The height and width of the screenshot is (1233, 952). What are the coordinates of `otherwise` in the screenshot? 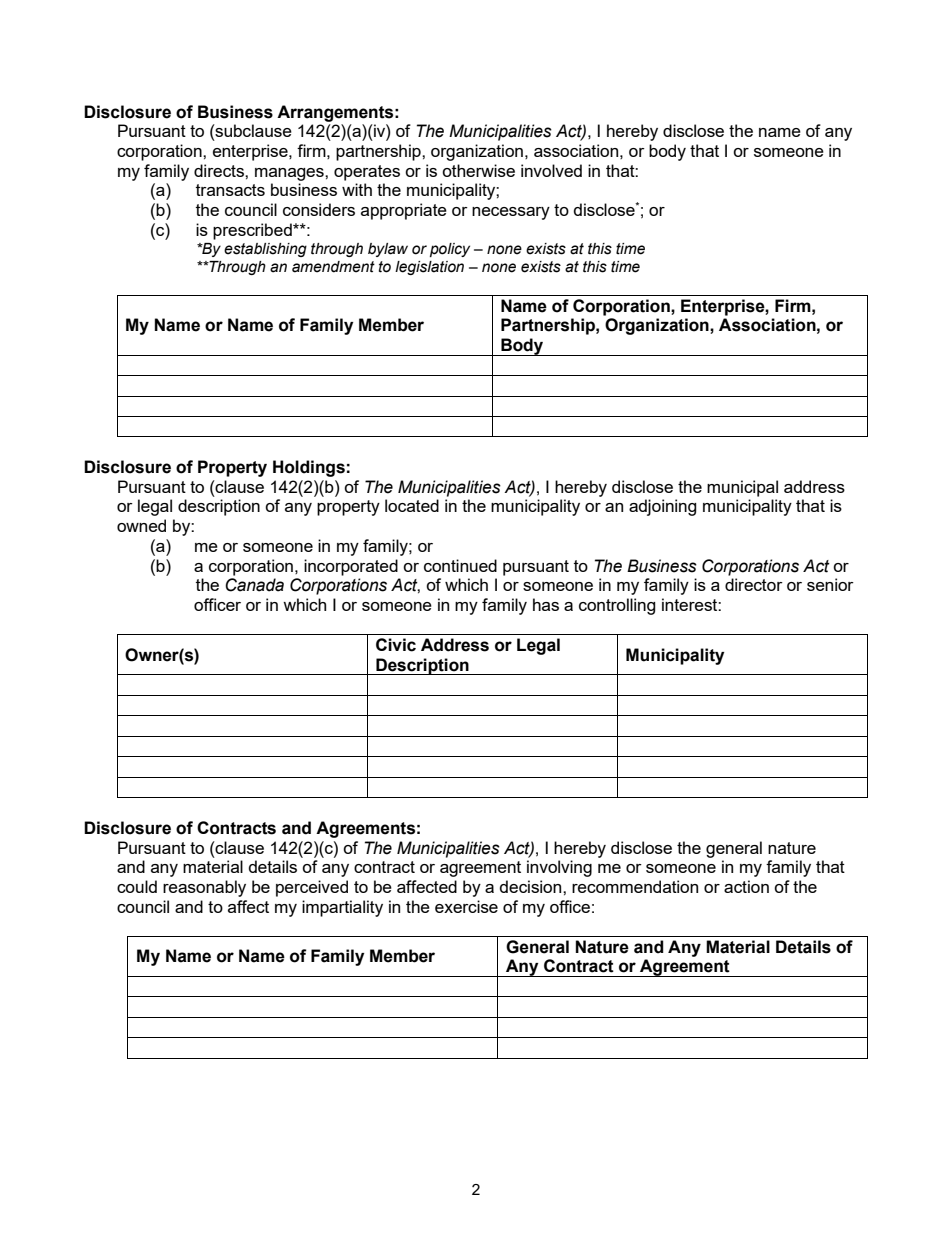 It's located at (478, 170).
